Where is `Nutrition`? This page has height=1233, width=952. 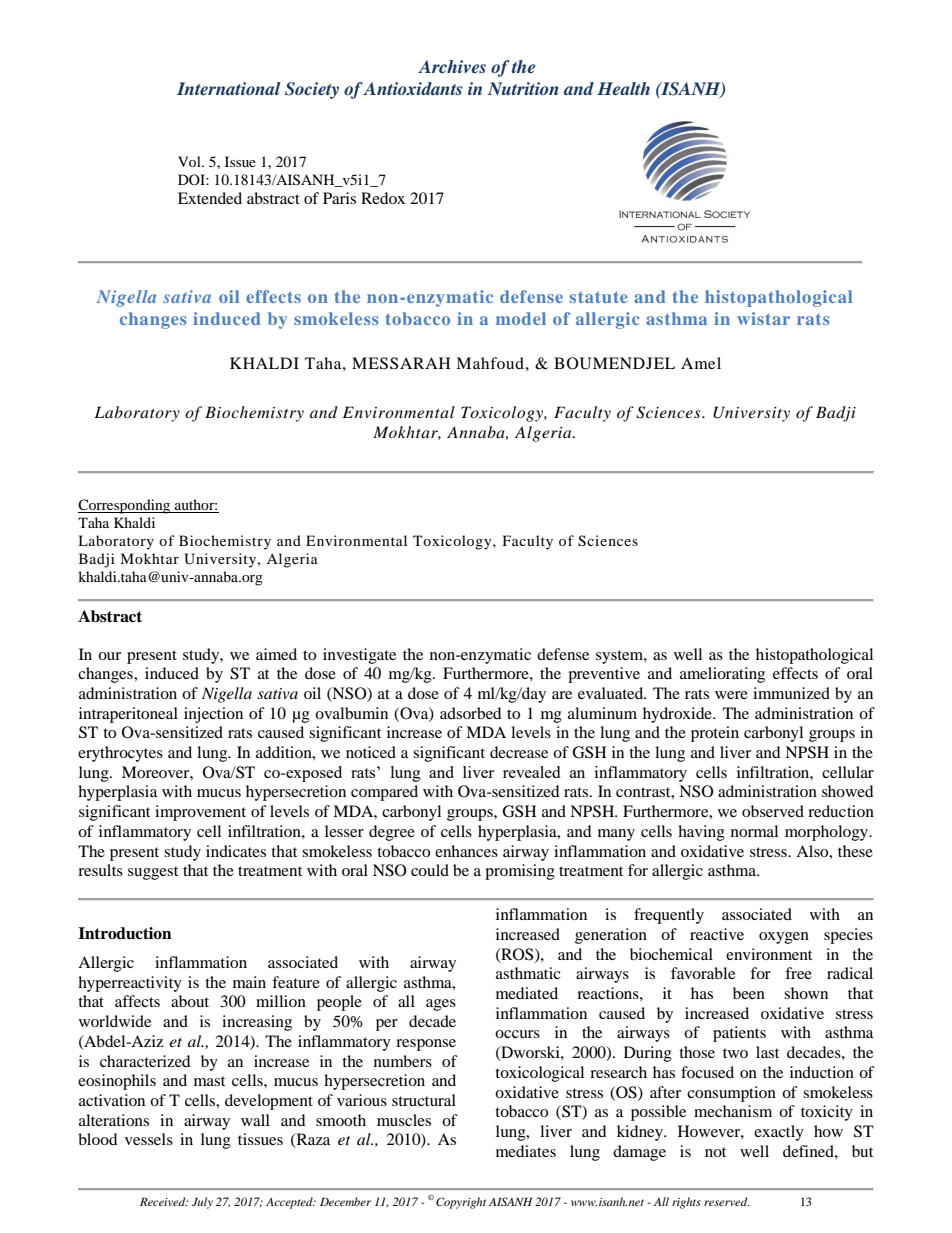 Nutrition is located at coordinates (523, 88).
